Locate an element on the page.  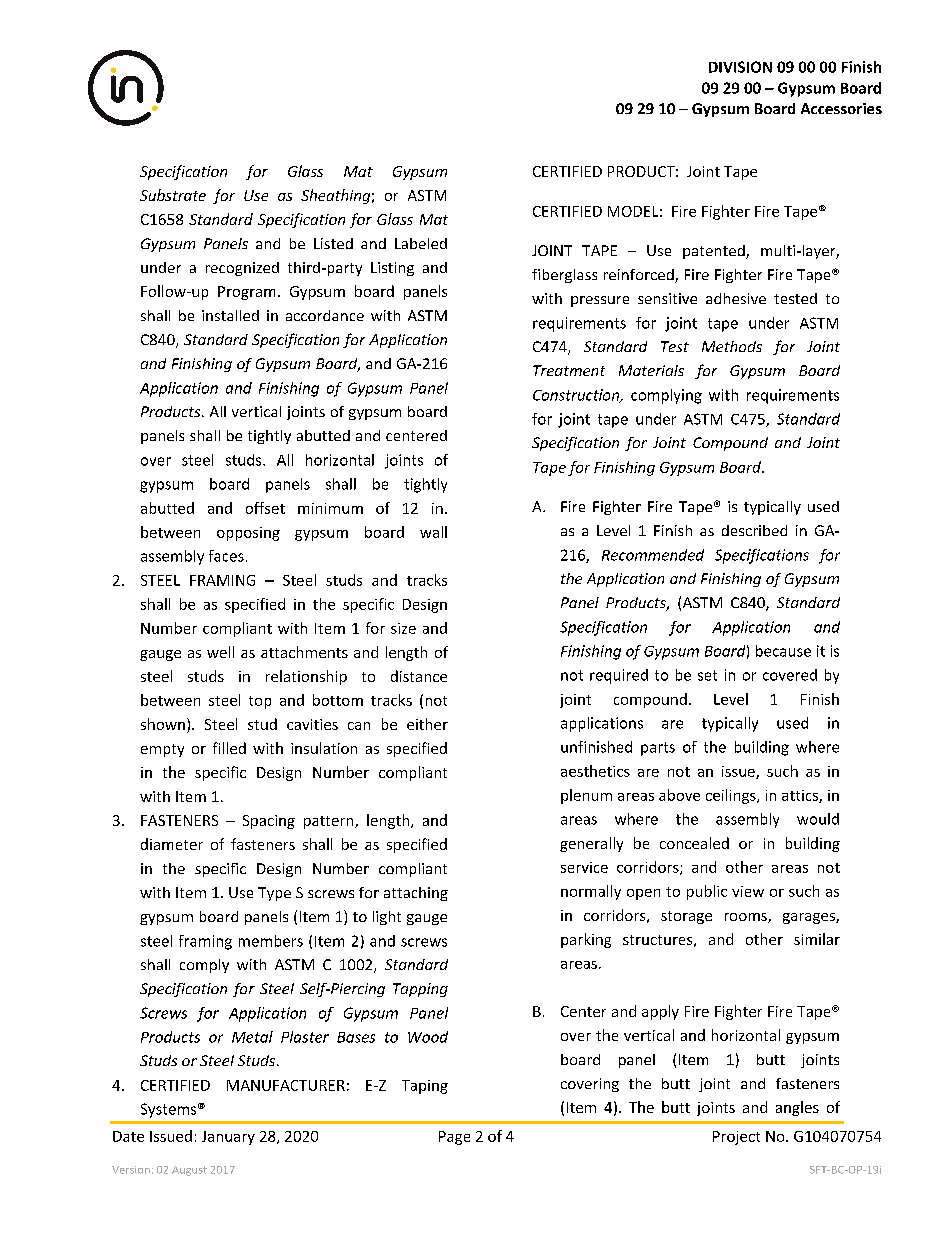
Project is located at coordinates (736, 1138).
